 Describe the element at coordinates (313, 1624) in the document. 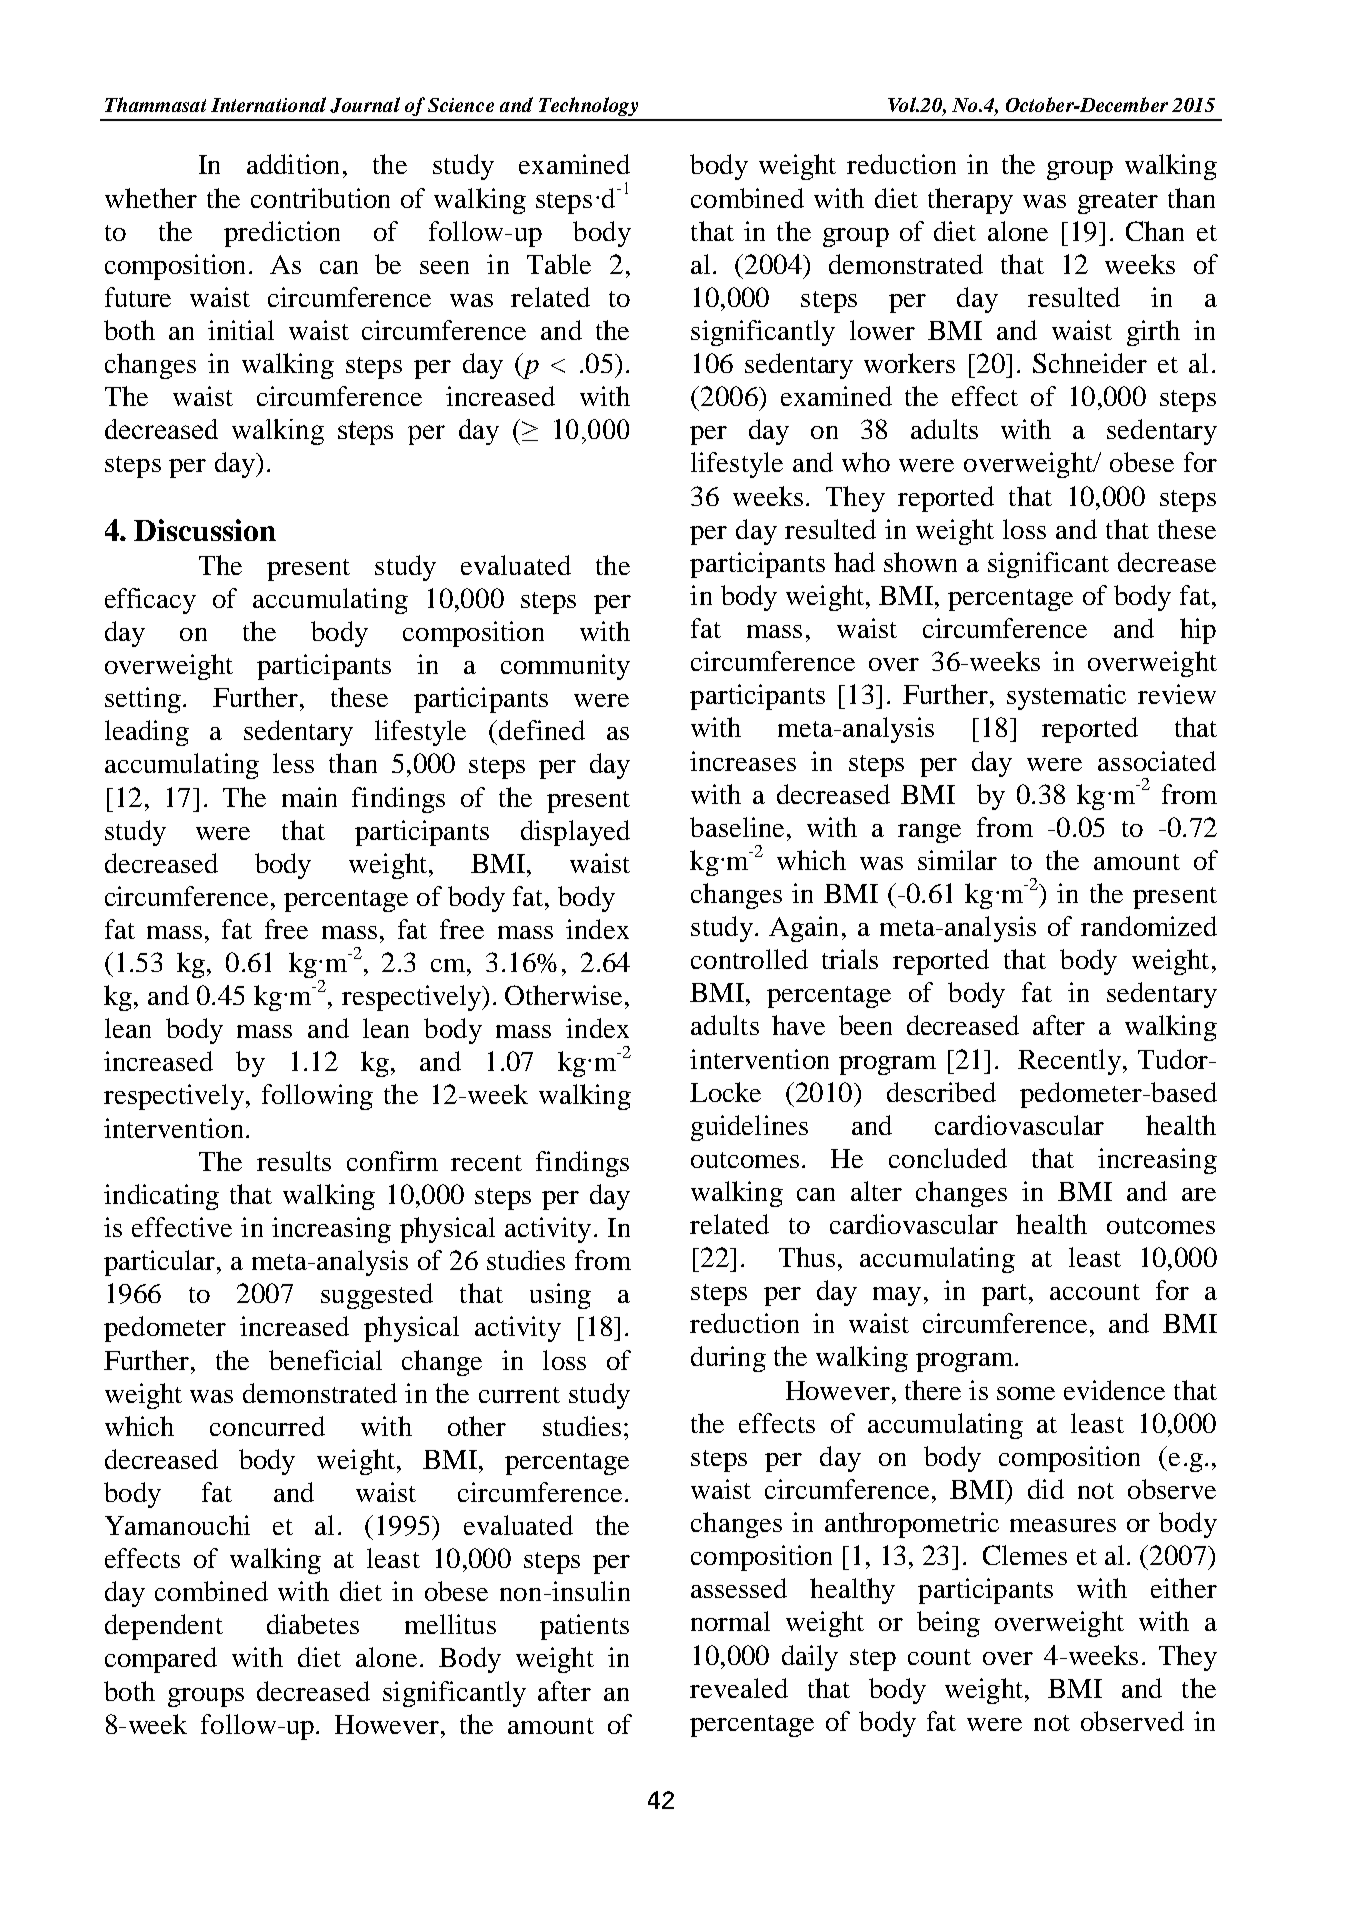

I see `diabetes` at that location.
